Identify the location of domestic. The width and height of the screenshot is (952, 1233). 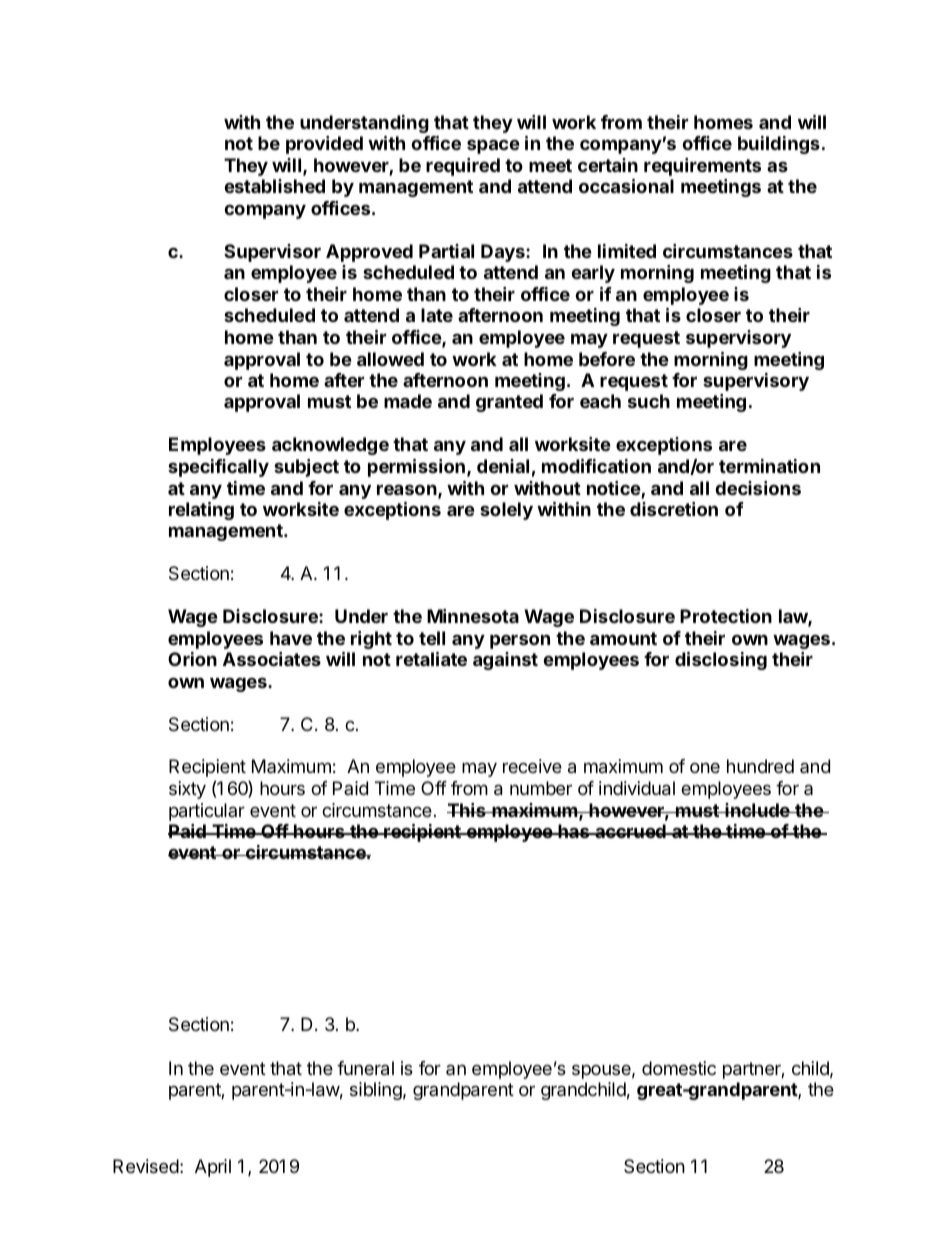
(679, 1068).
